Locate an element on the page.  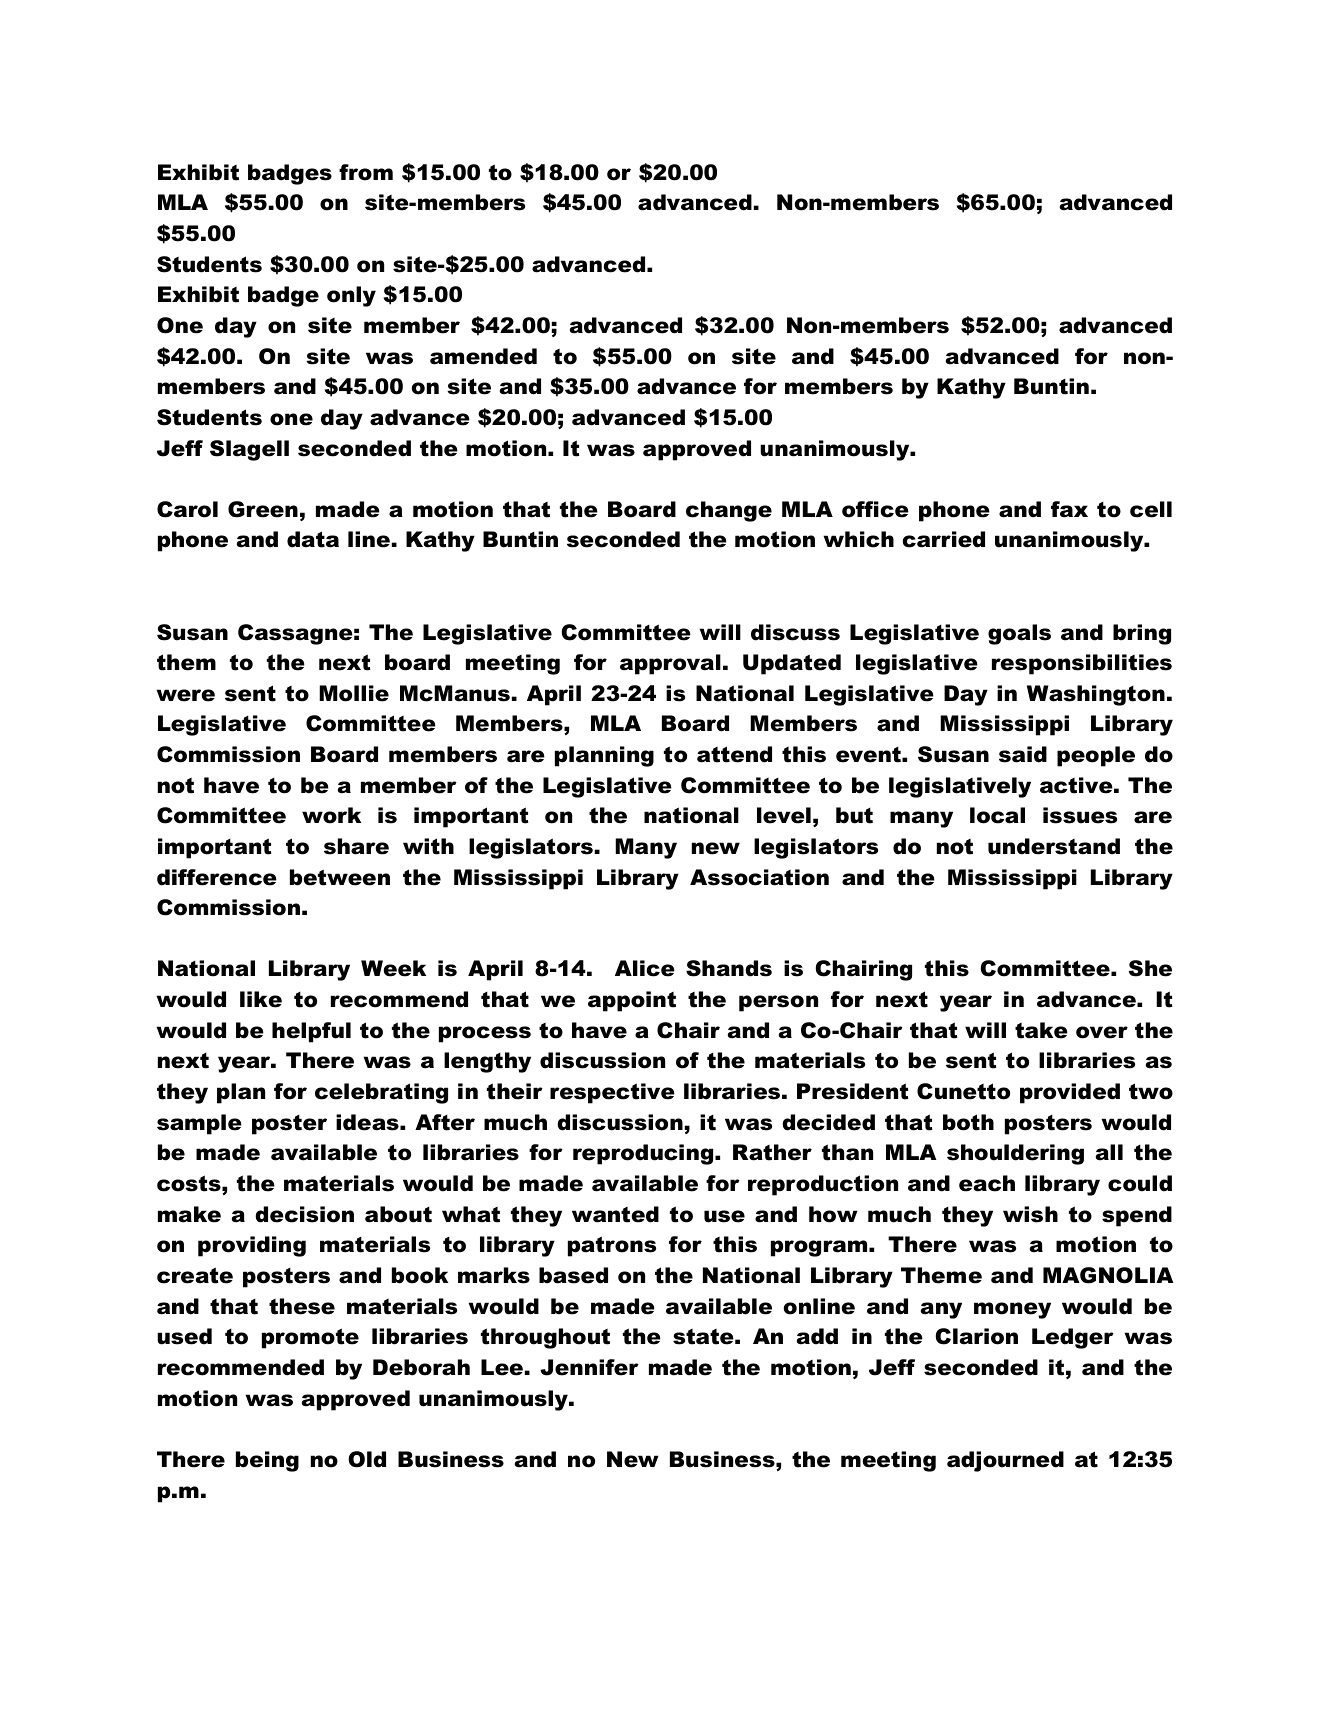
goals is located at coordinates (1019, 634).
